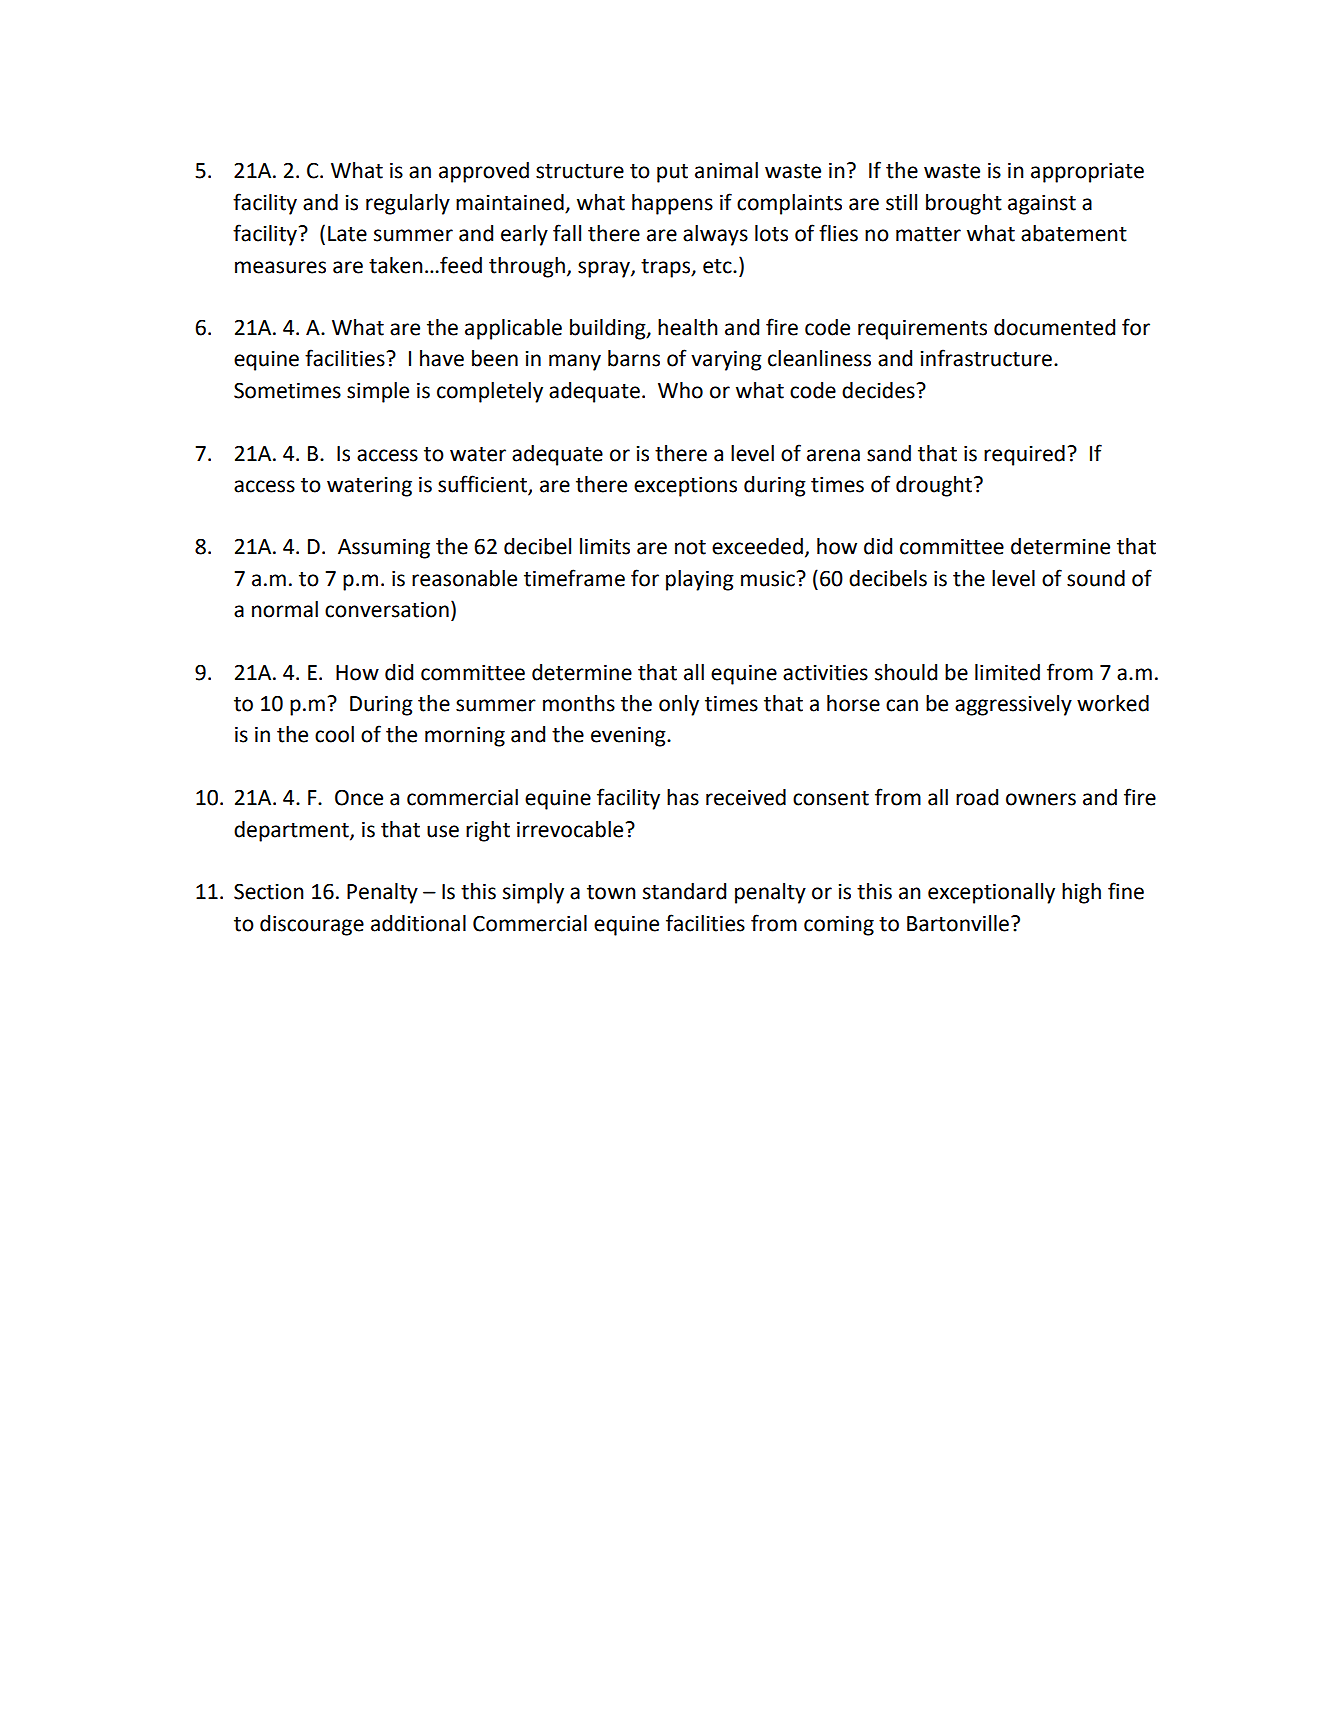 The image size is (1324, 1713). What do you see at coordinates (1042, 204) in the page?
I see `against` at bounding box center [1042, 204].
